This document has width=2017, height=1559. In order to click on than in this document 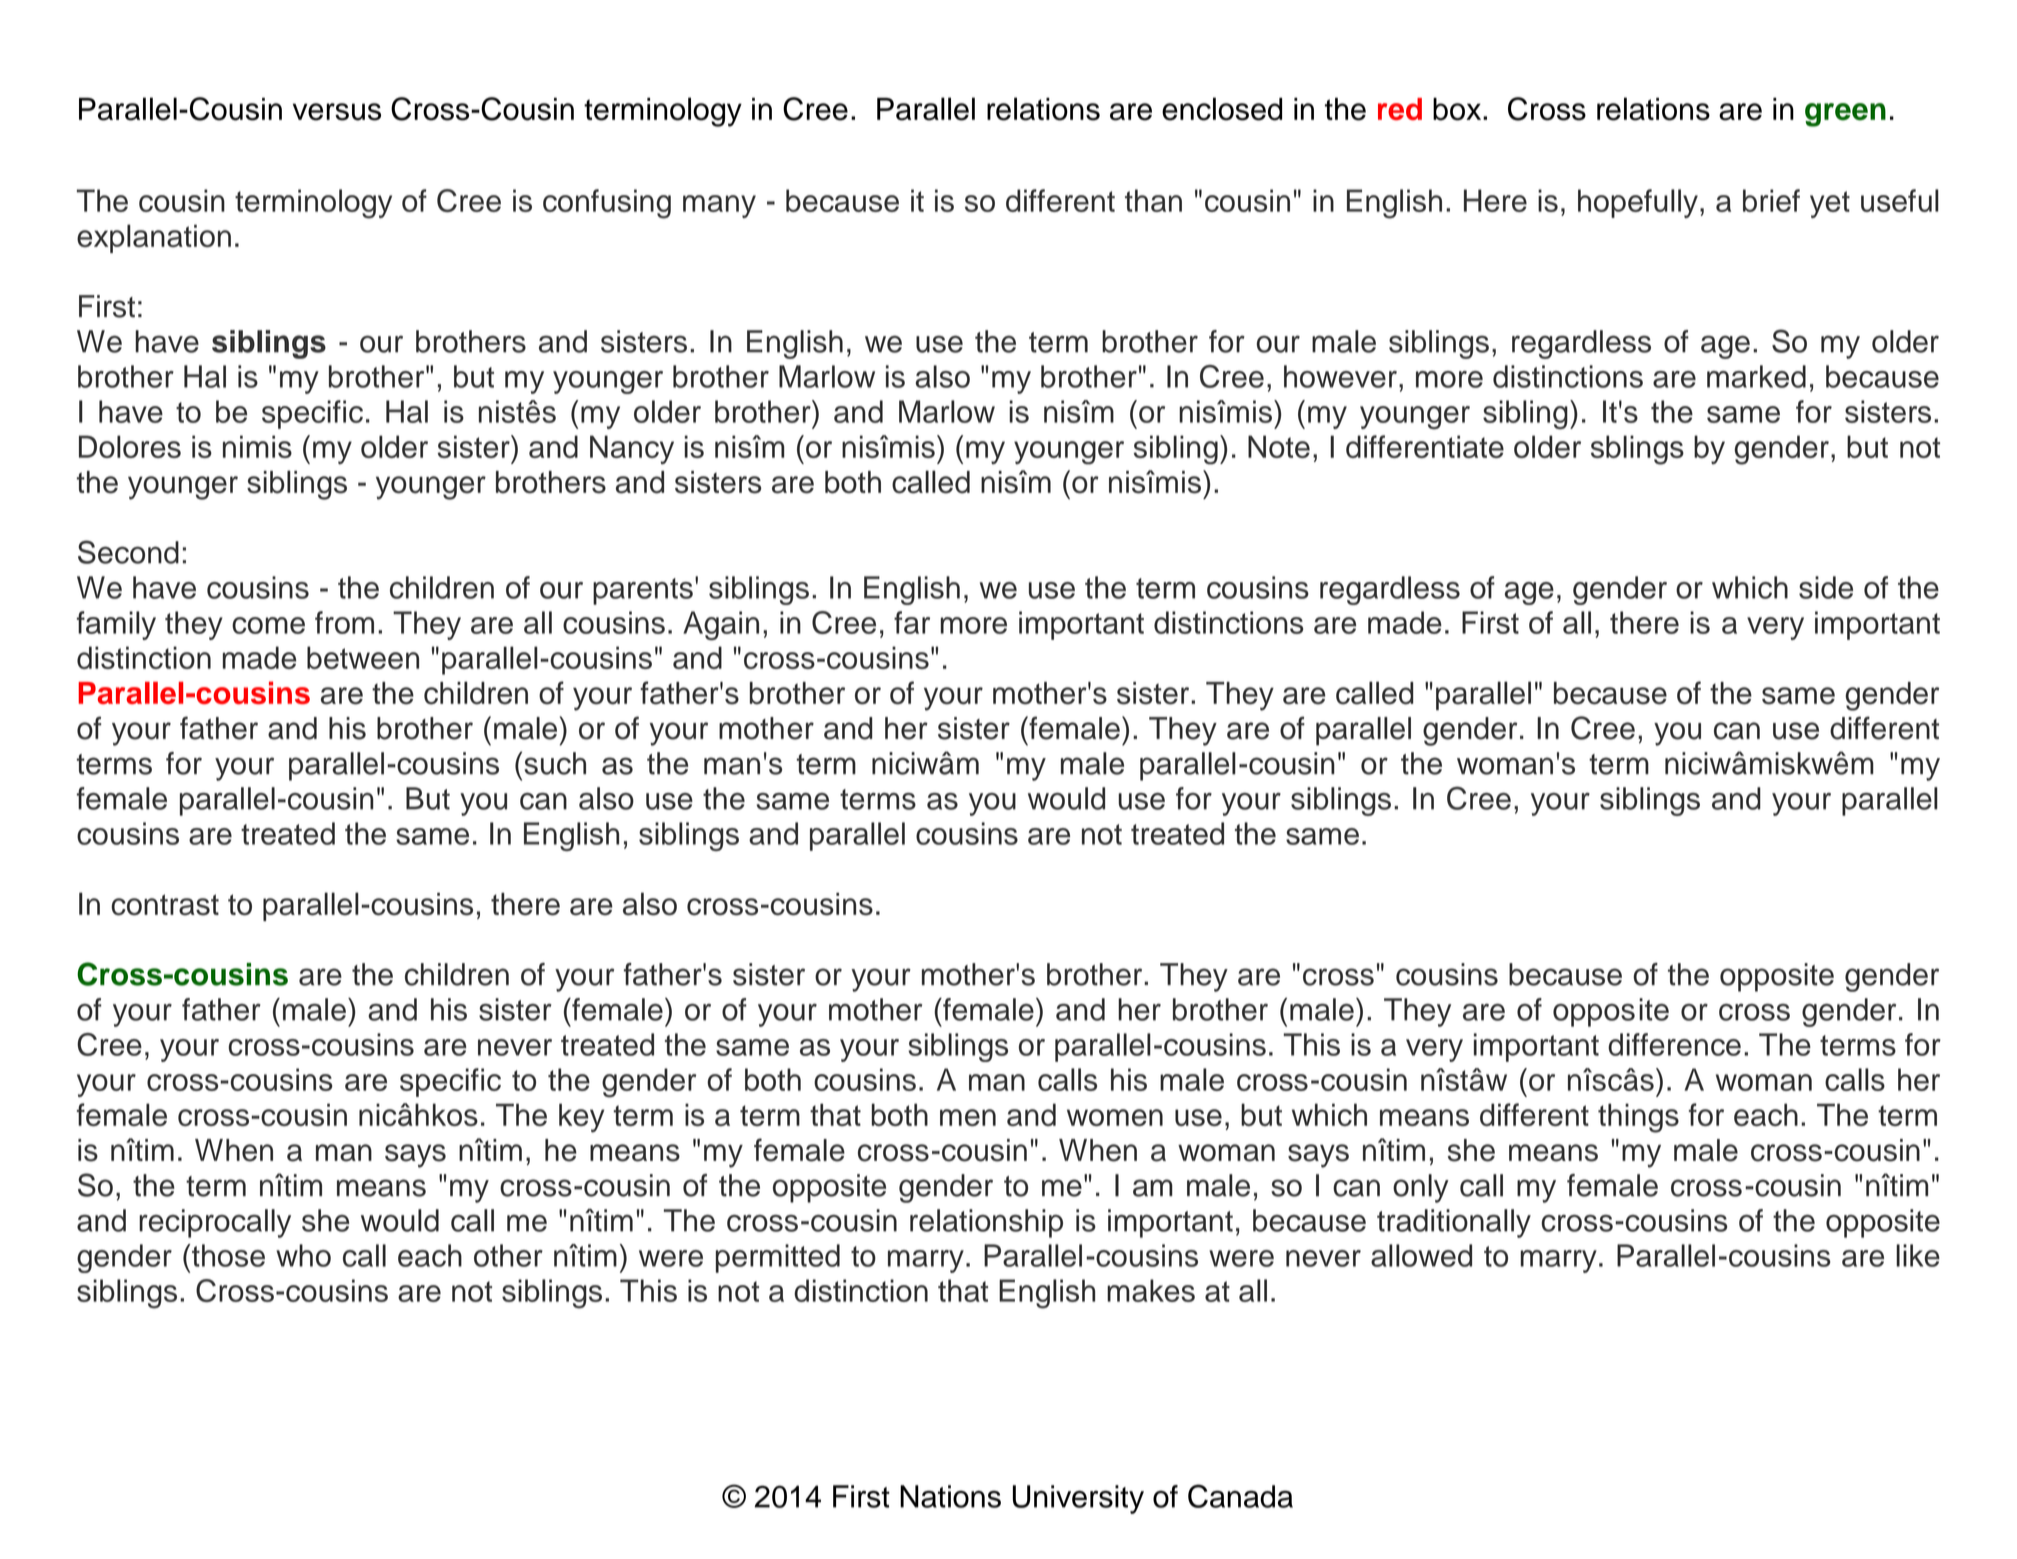, I will do `click(1153, 200)`.
